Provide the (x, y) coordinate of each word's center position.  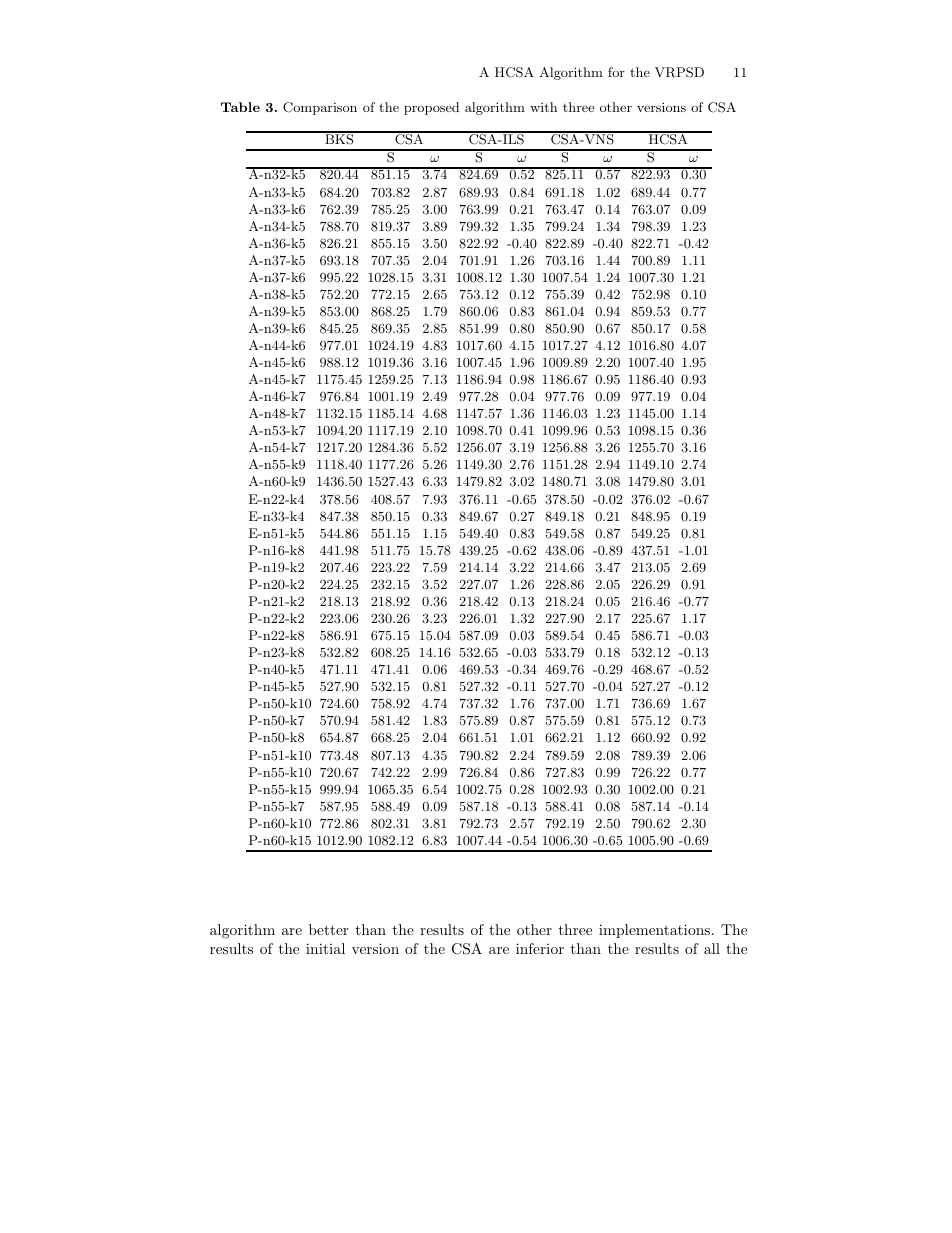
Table (240, 107)
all (712, 948)
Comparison (320, 108)
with (543, 107)
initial (325, 948)
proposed (431, 108)
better (328, 929)
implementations (656, 931)
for (616, 72)
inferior (540, 948)
